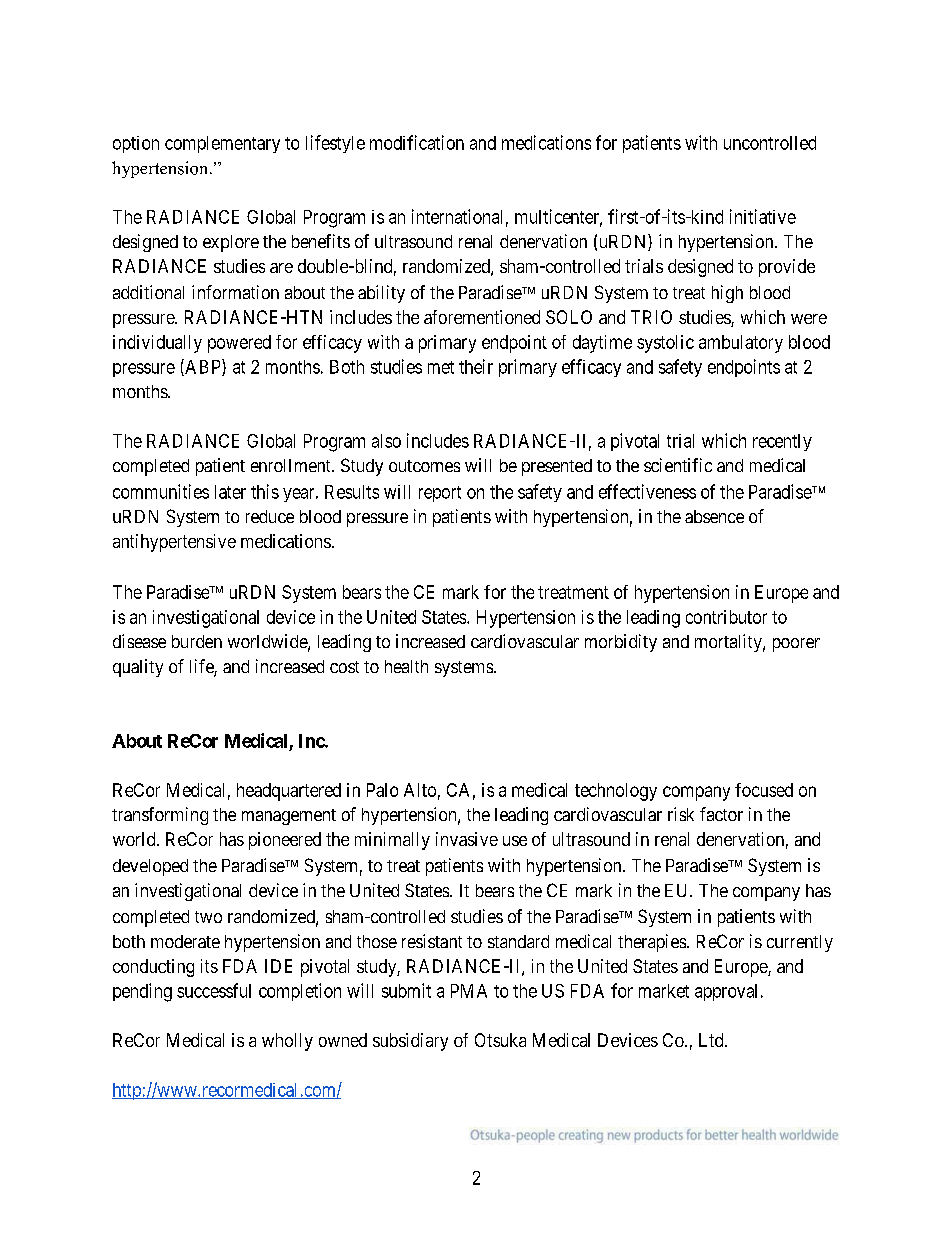  I want to click on later, so click(230, 492).
